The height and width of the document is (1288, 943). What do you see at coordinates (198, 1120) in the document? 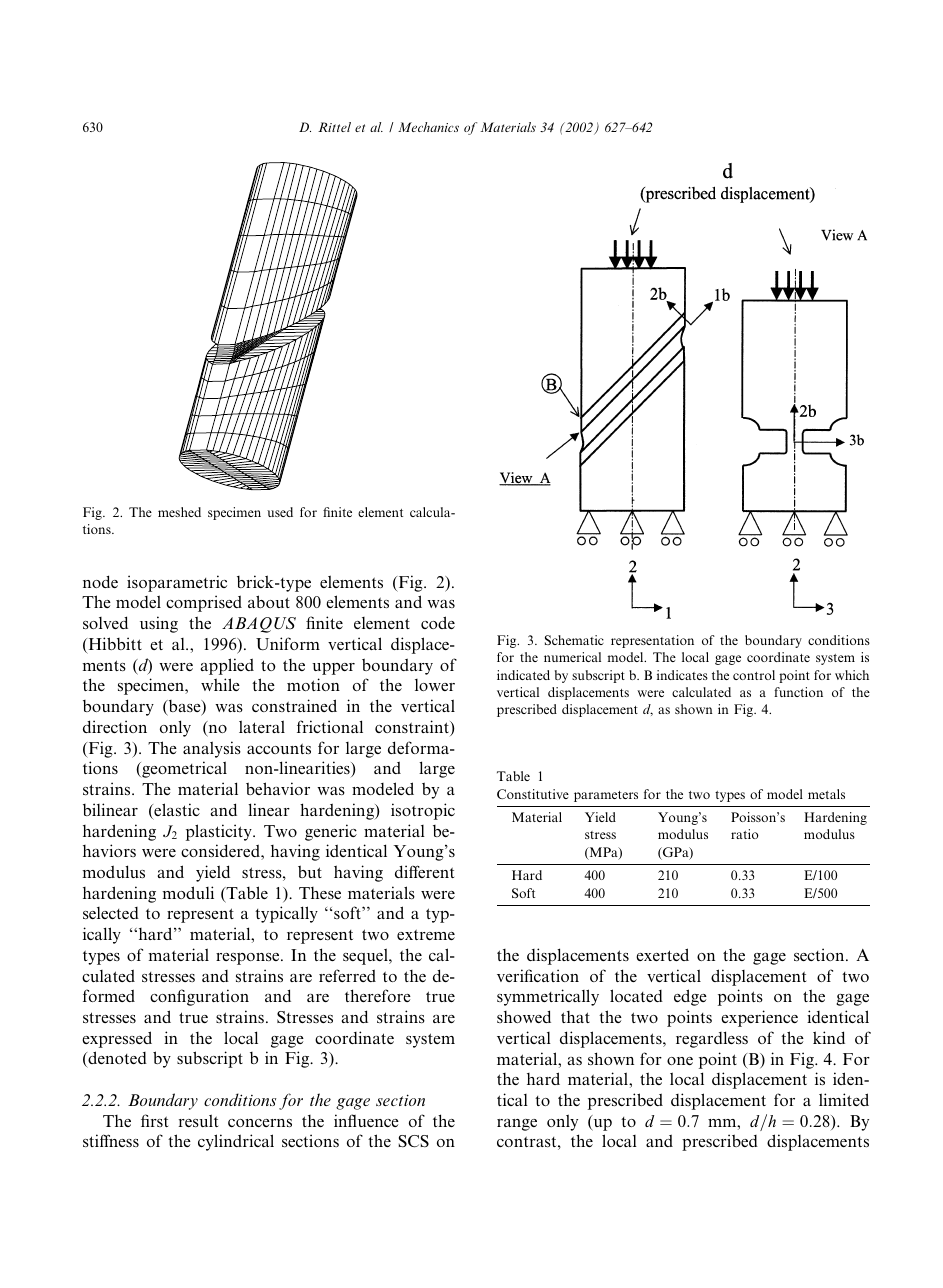
I see `result` at bounding box center [198, 1120].
